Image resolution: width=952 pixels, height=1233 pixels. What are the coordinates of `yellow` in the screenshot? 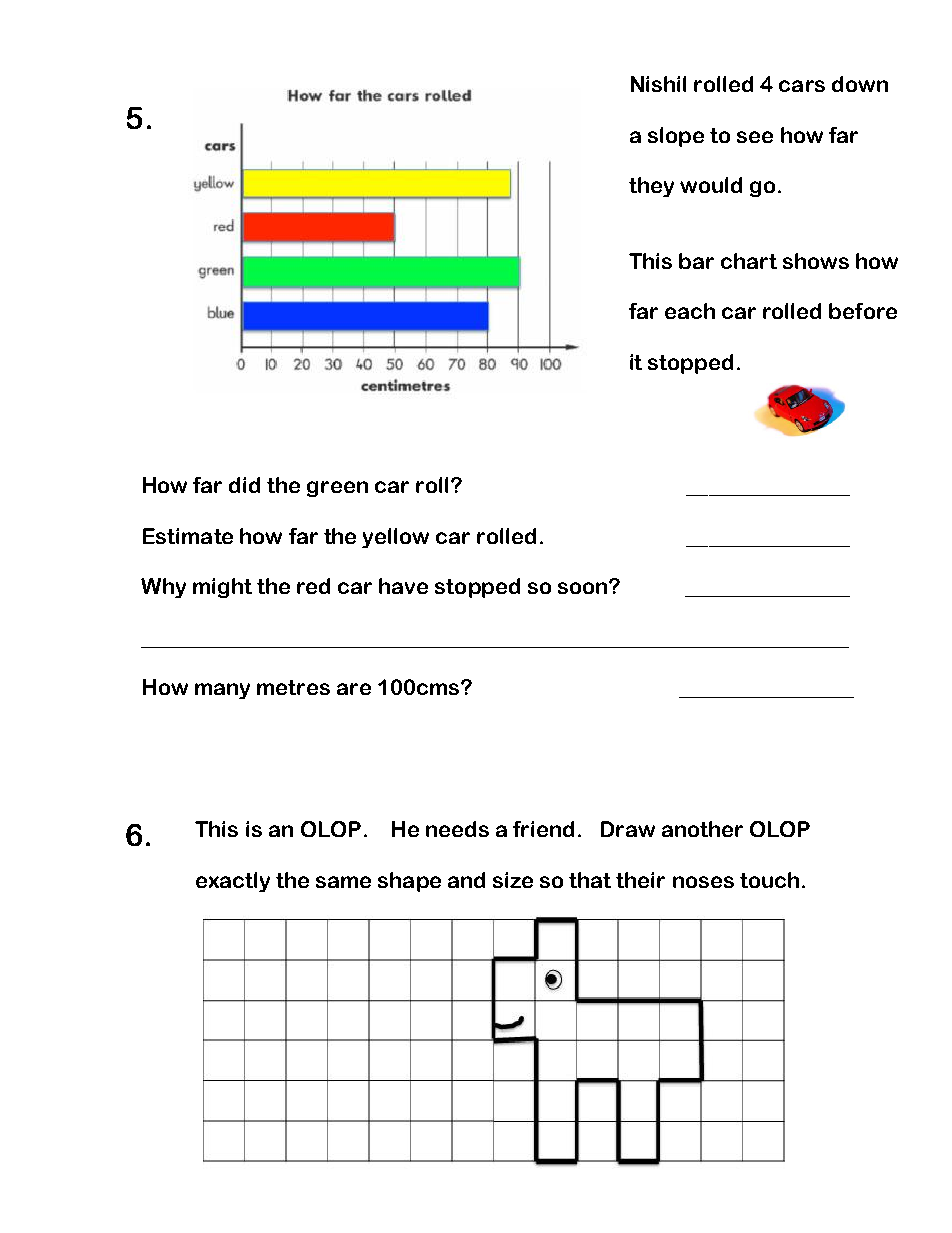 It's located at (395, 538).
